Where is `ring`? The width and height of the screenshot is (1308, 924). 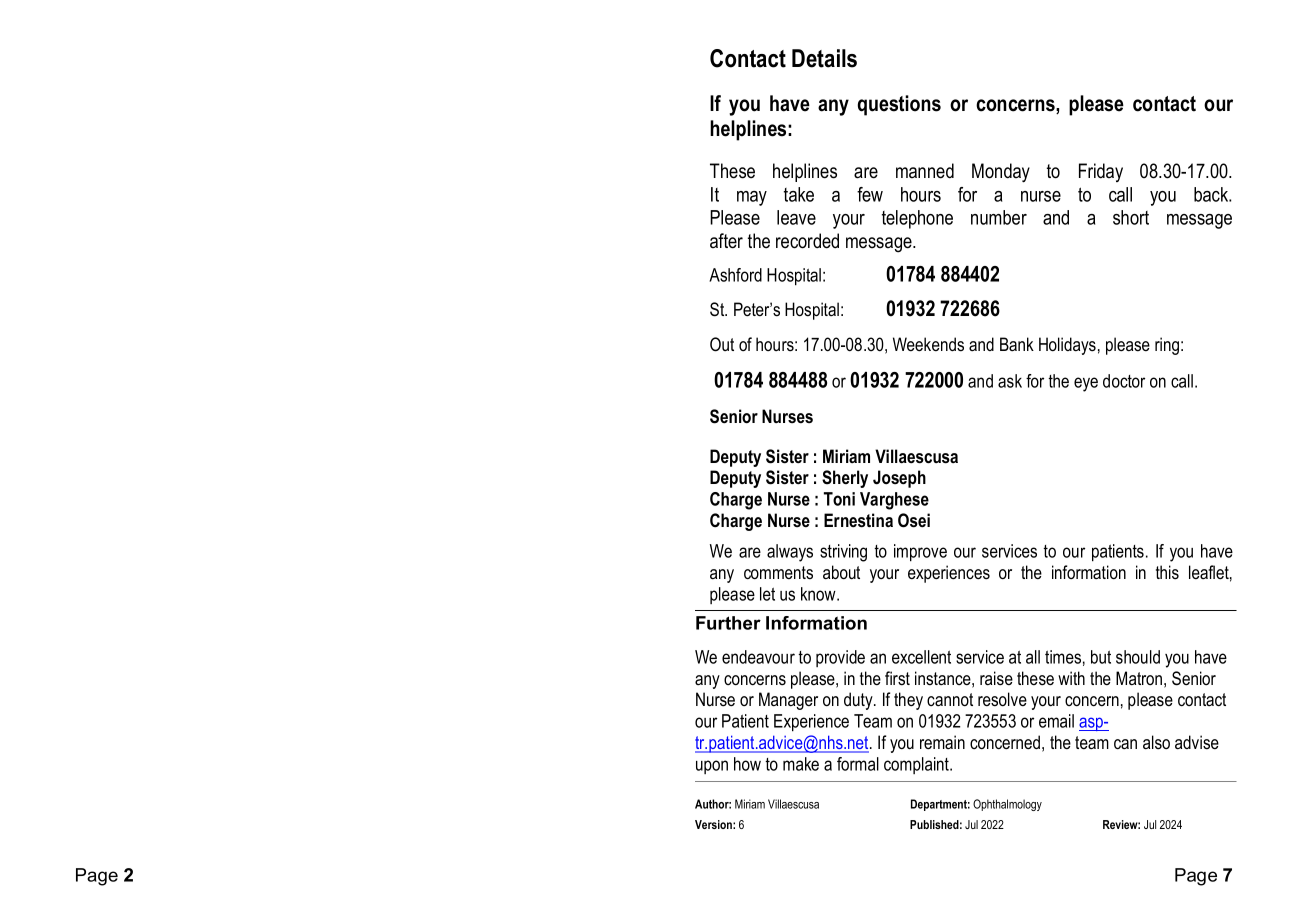 ring is located at coordinates (1167, 346).
